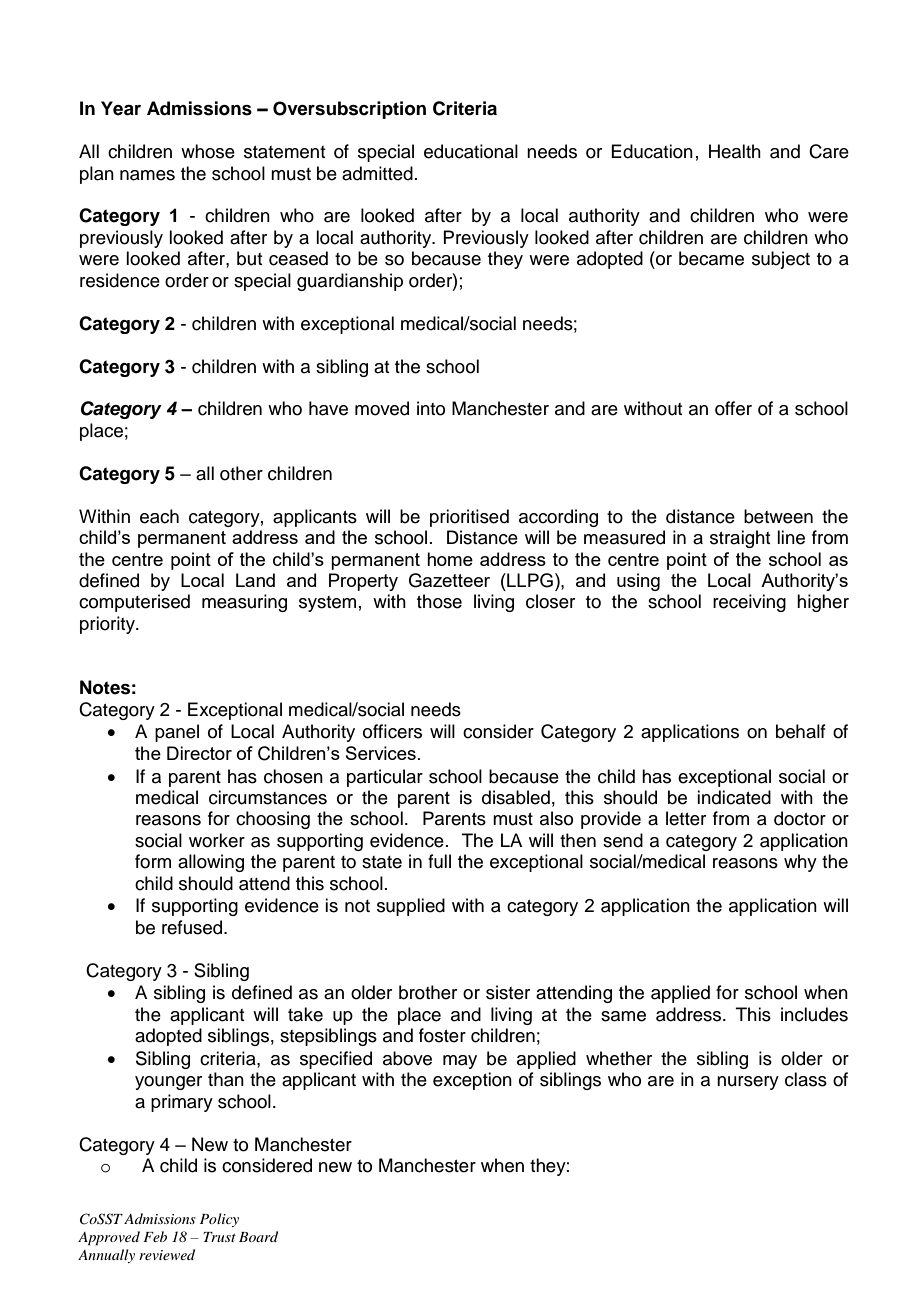 Image resolution: width=924 pixels, height=1308 pixels. What do you see at coordinates (735, 151) in the image?
I see `Health` at bounding box center [735, 151].
